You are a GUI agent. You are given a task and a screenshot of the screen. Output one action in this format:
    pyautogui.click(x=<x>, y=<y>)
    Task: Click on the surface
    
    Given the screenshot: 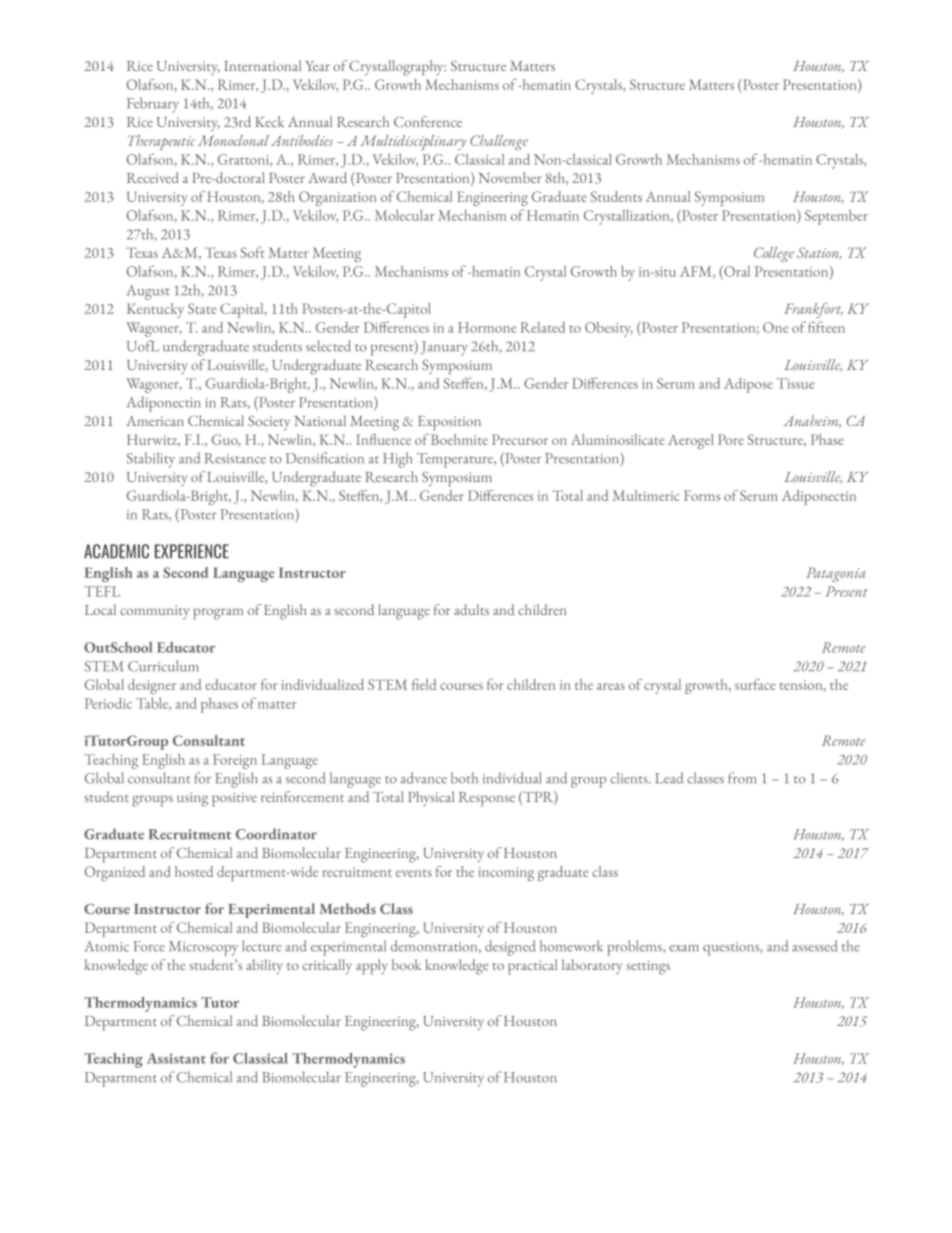 What is the action you would take?
    pyautogui.click(x=755, y=684)
